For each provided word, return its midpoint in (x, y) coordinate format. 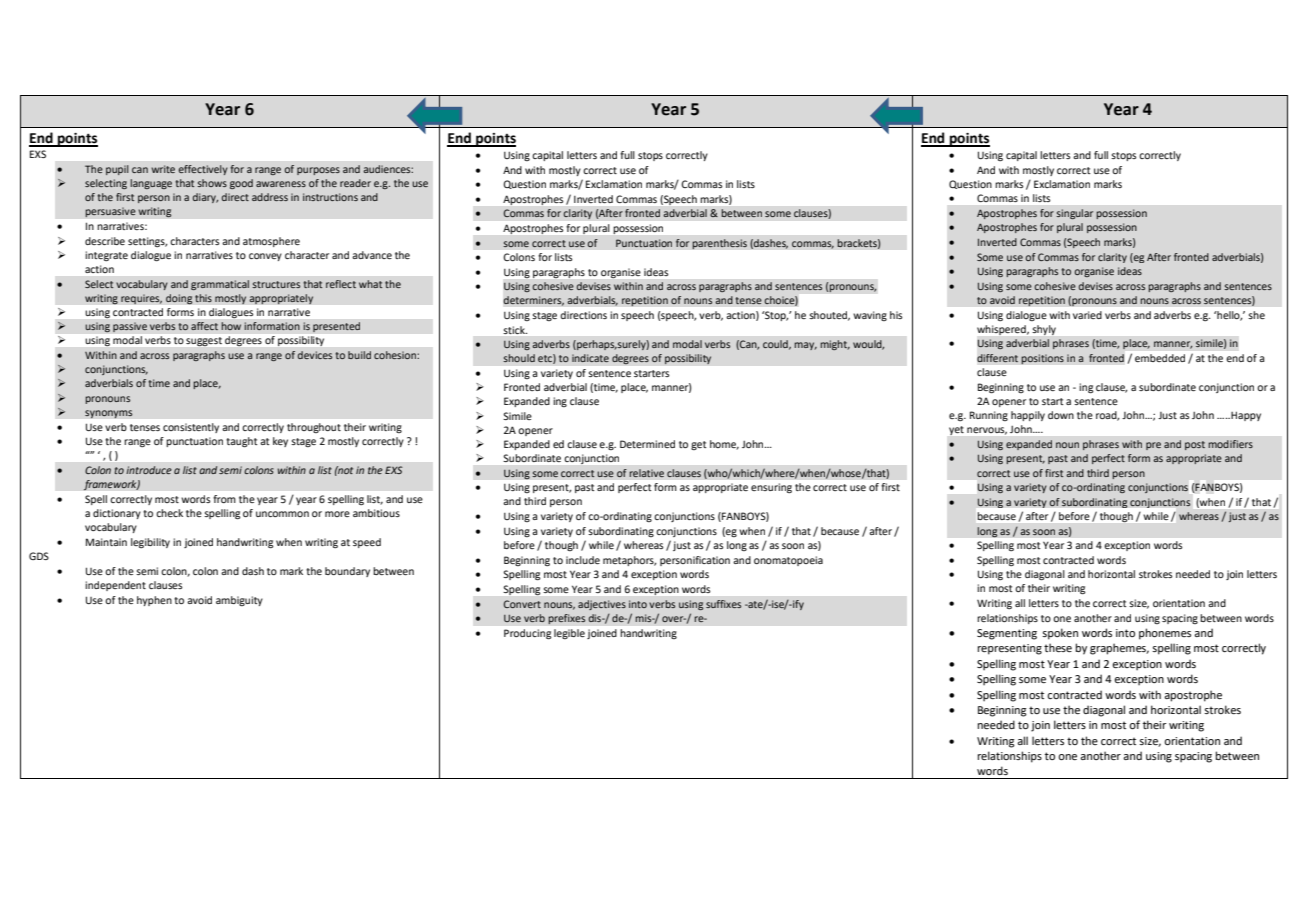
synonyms (109, 414)
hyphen (154, 601)
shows (212, 183)
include (583, 560)
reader (355, 183)
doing (179, 299)
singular (1074, 214)
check (169, 513)
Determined (647, 444)
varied (1087, 315)
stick (515, 330)
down (1061, 415)
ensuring (771, 488)
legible (569, 634)
